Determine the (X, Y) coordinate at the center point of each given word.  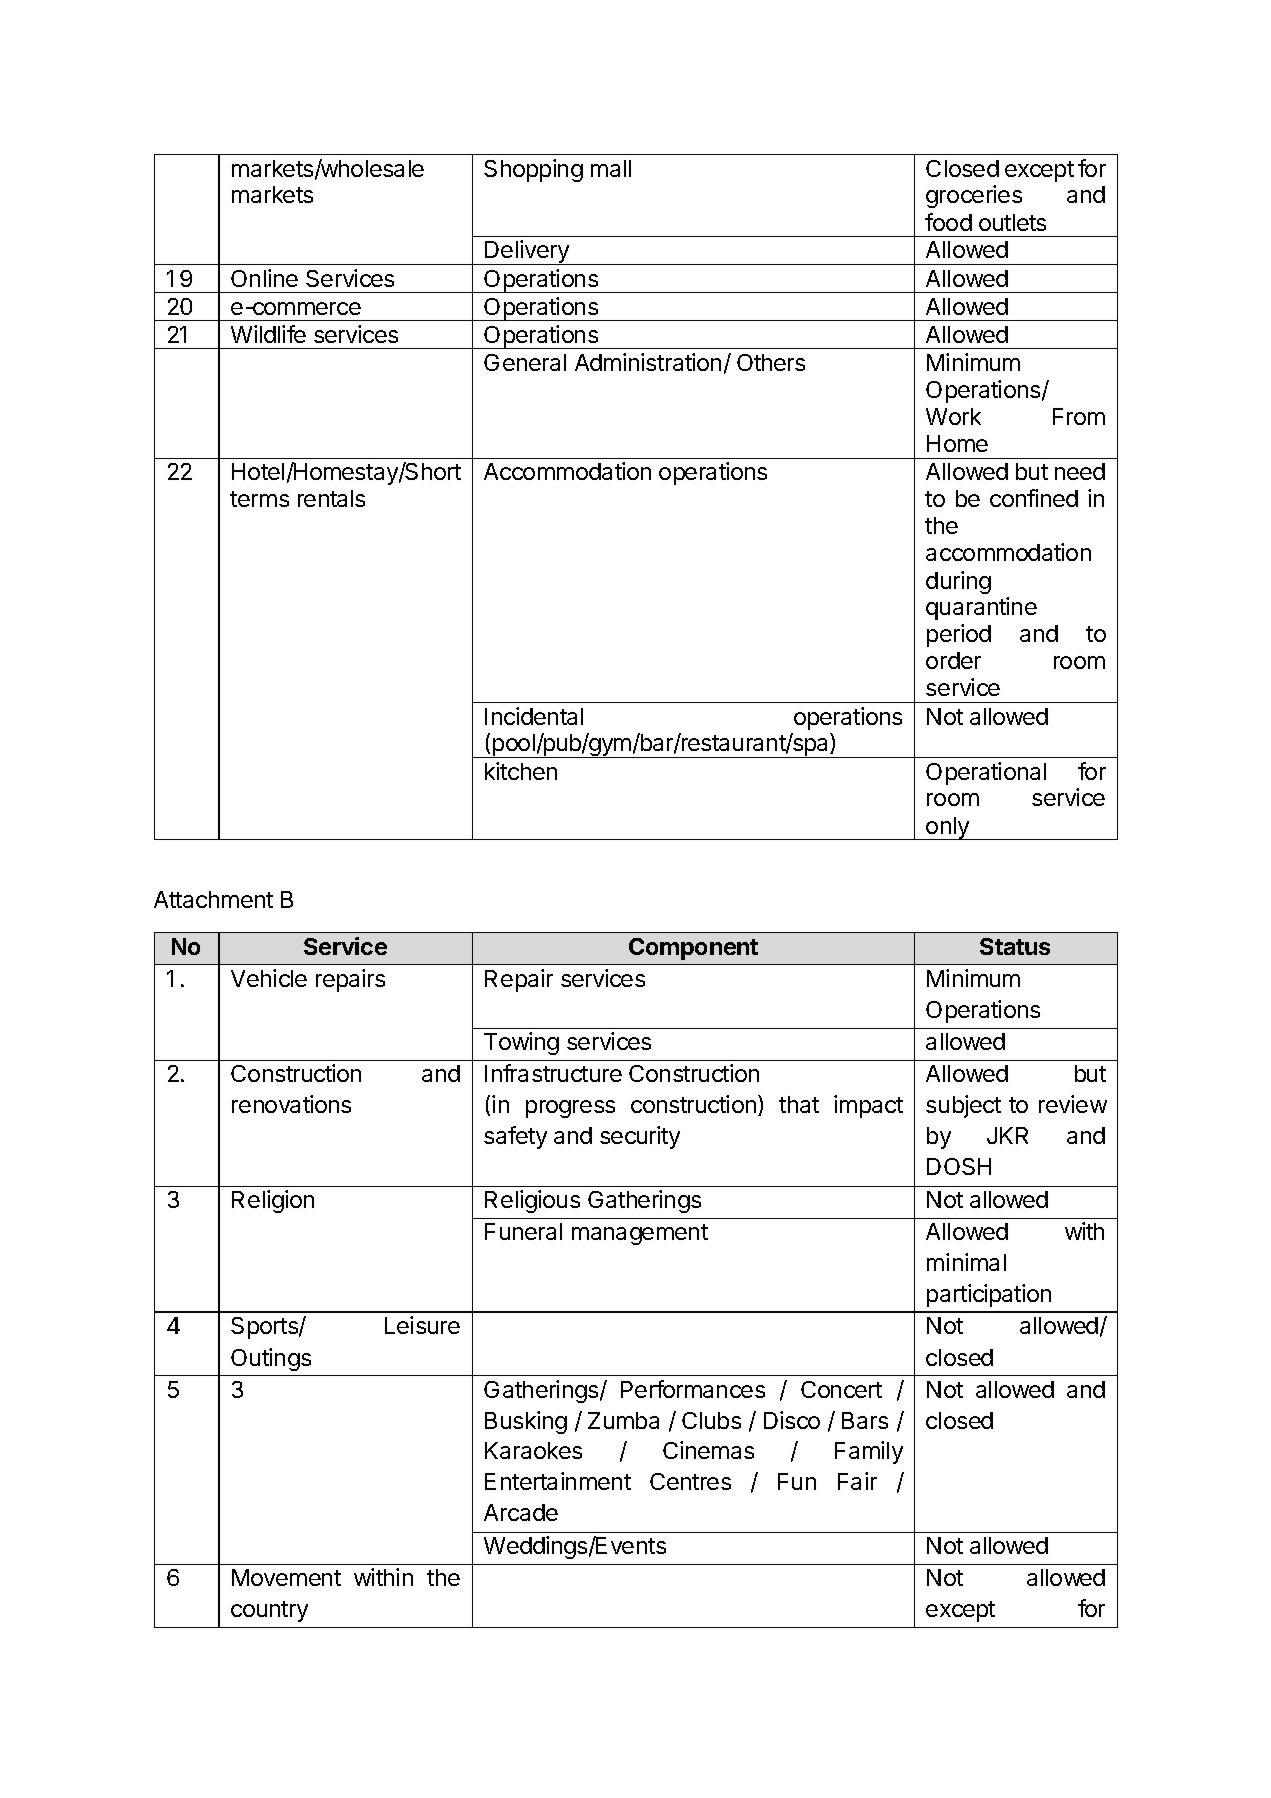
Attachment (213, 899)
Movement (286, 1577)
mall (611, 168)
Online (264, 278)
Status (1015, 946)
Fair (857, 1481)
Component (693, 949)
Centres (690, 1481)
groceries (974, 196)
